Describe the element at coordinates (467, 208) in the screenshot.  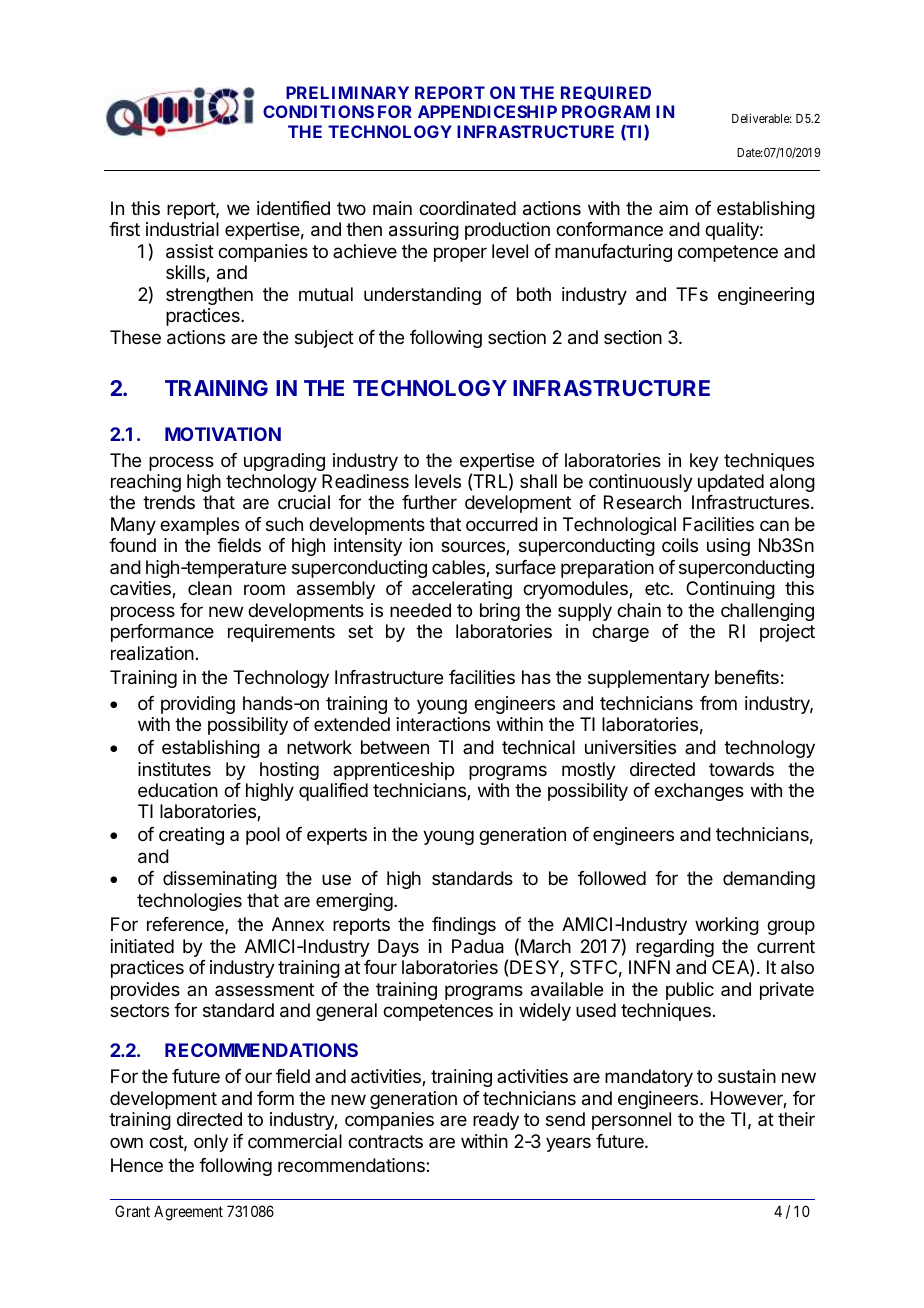
I see `coordinated` at that location.
